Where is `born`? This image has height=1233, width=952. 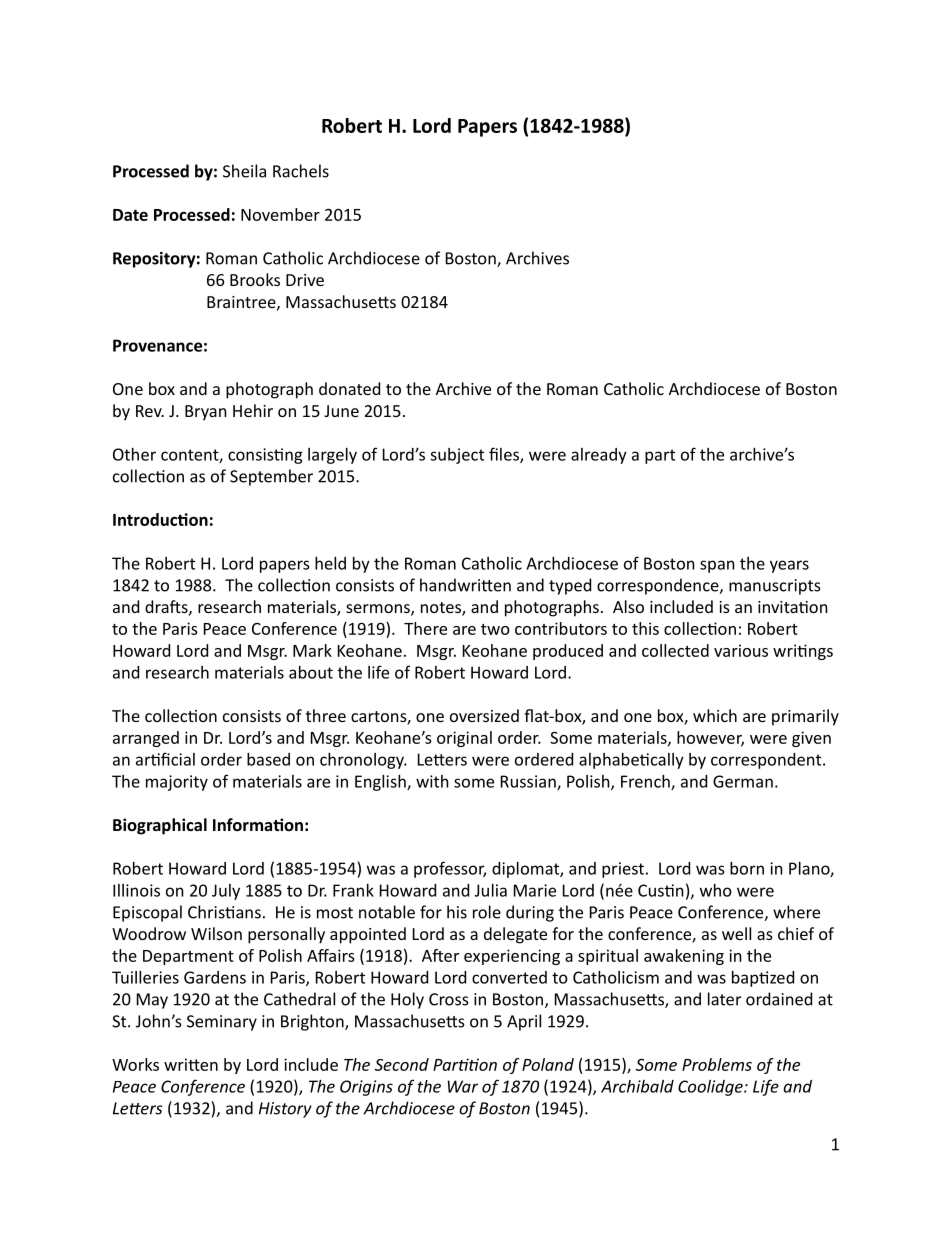
born is located at coordinates (747, 868).
